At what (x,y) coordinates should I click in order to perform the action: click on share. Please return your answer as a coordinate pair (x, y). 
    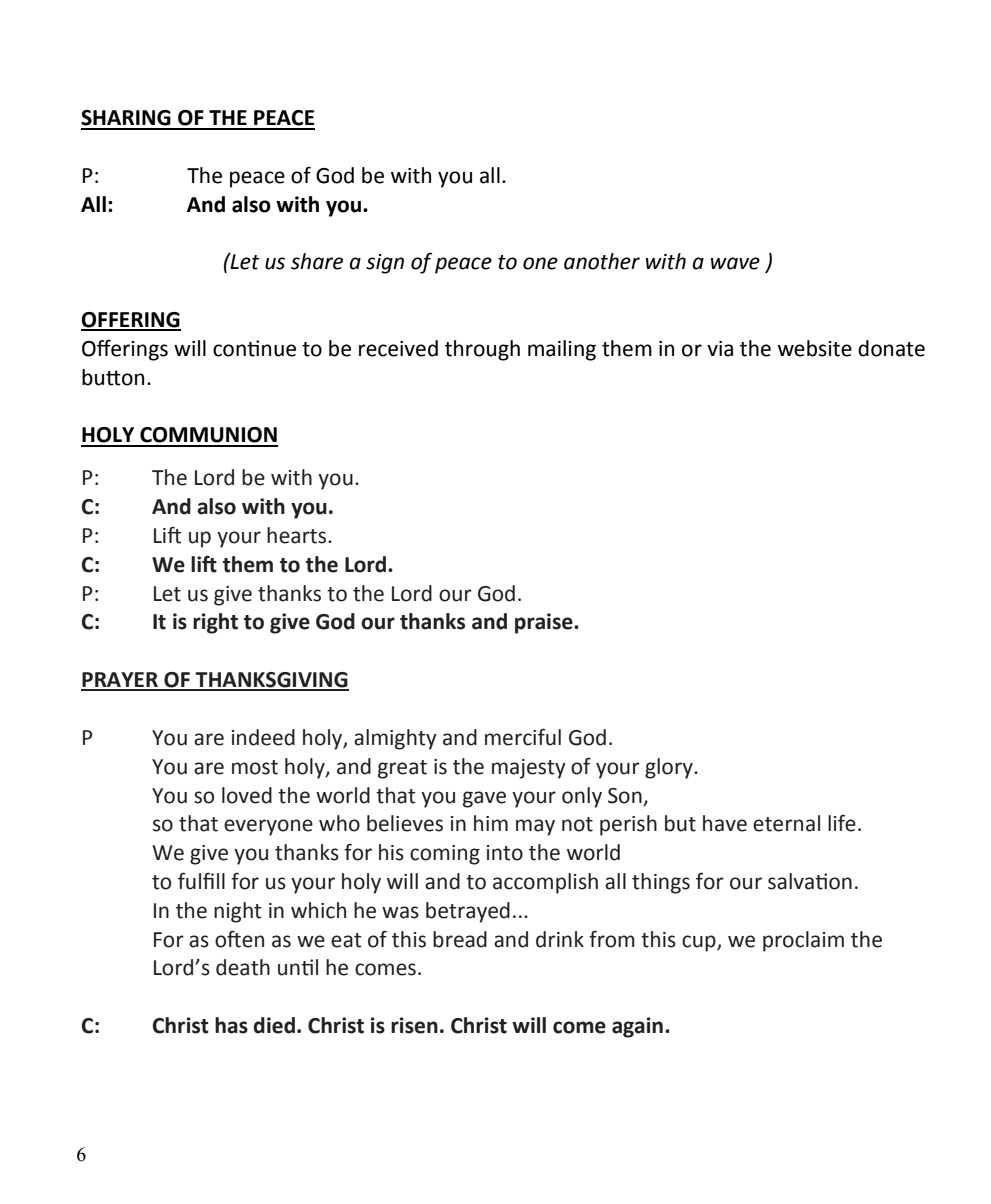
    Looking at the image, I should click on (317, 261).
